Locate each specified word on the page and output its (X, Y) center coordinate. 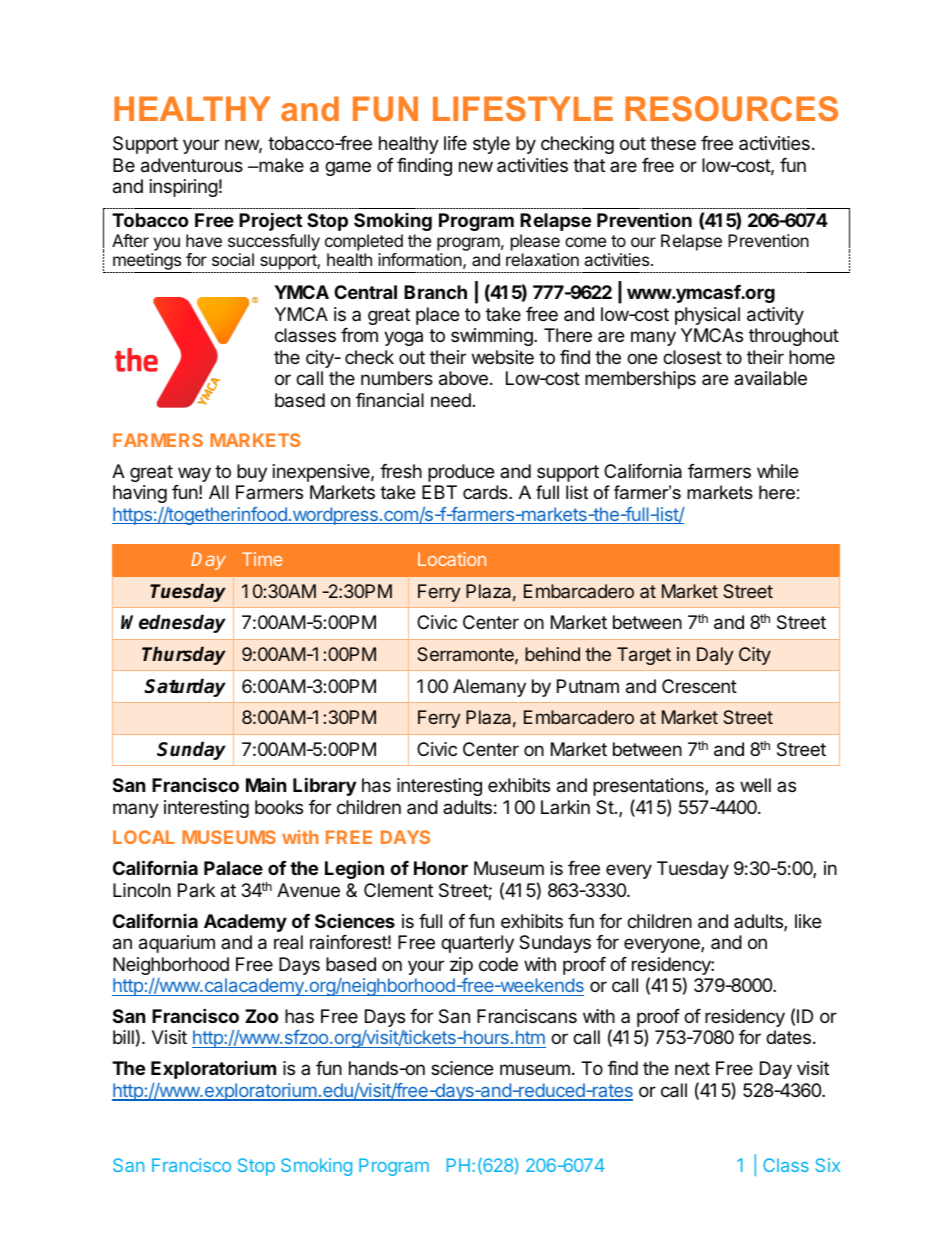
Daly (715, 656)
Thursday (184, 656)
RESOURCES (731, 109)
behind (552, 654)
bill (123, 1037)
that (589, 165)
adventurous (192, 165)
